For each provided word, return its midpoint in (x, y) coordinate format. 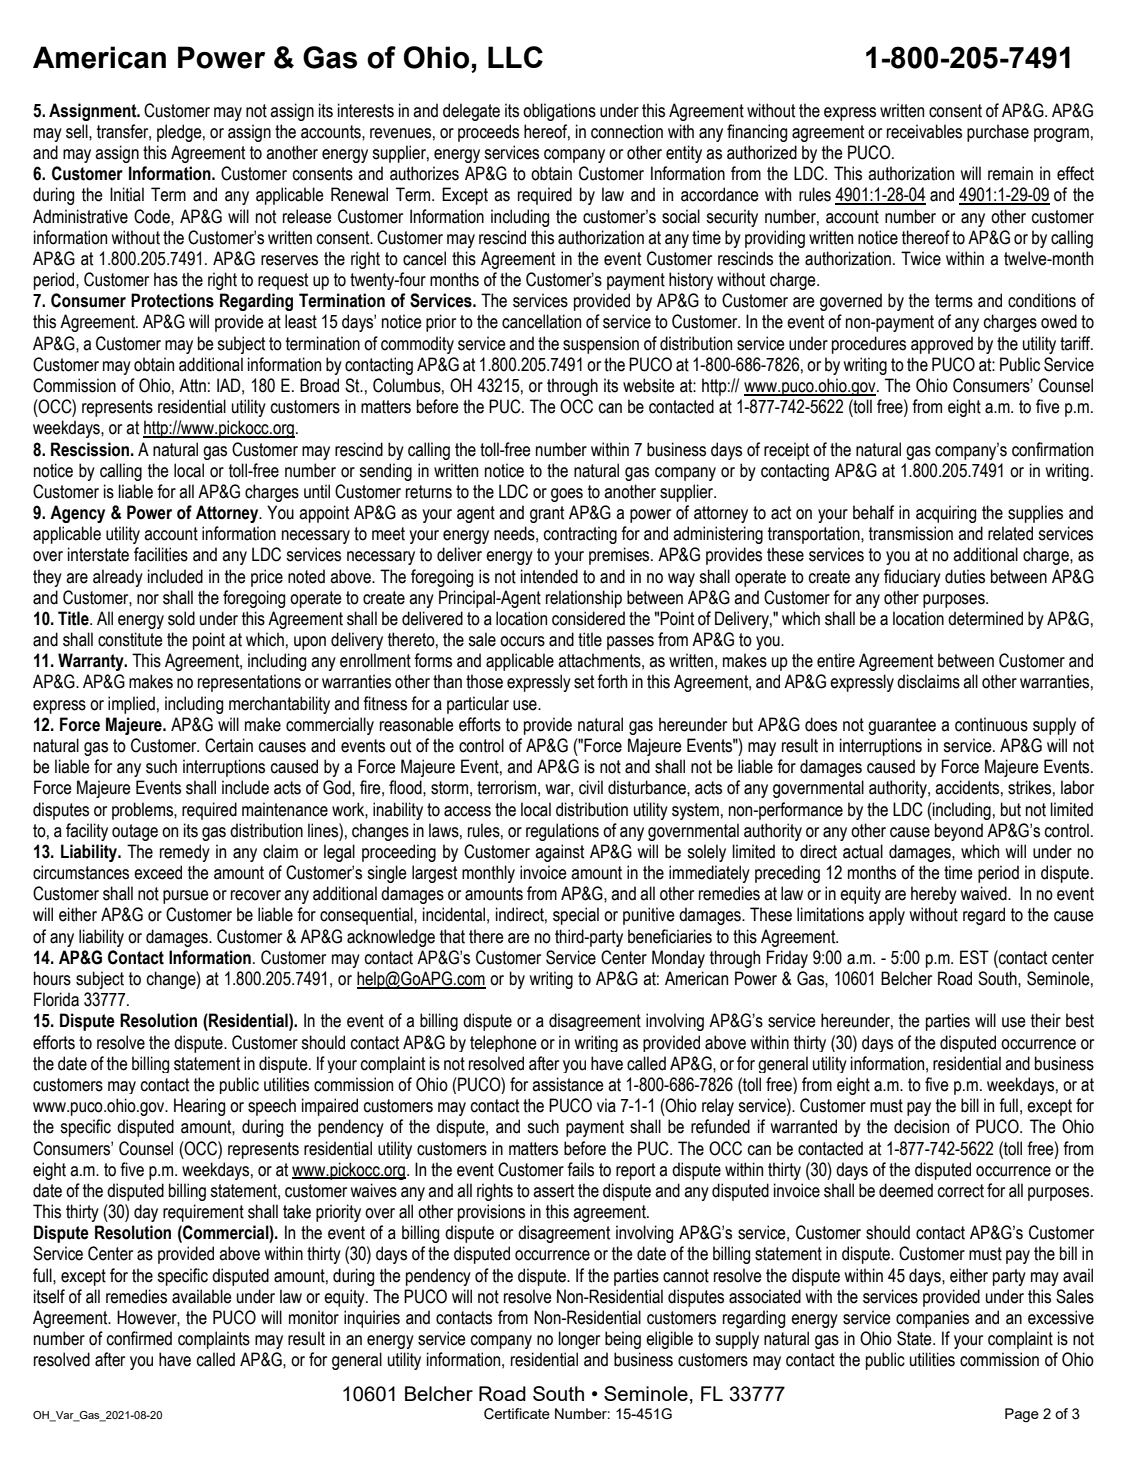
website (649, 385)
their (1046, 1020)
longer (579, 1340)
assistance (568, 1084)
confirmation (1052, 449)
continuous (991, 724)
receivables (924, 131)
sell (78, 131)
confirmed (139, 1338)
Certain (229, 745)
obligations (559, 112)
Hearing (199, 1107)
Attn (192, 385)
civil (591, 787)
